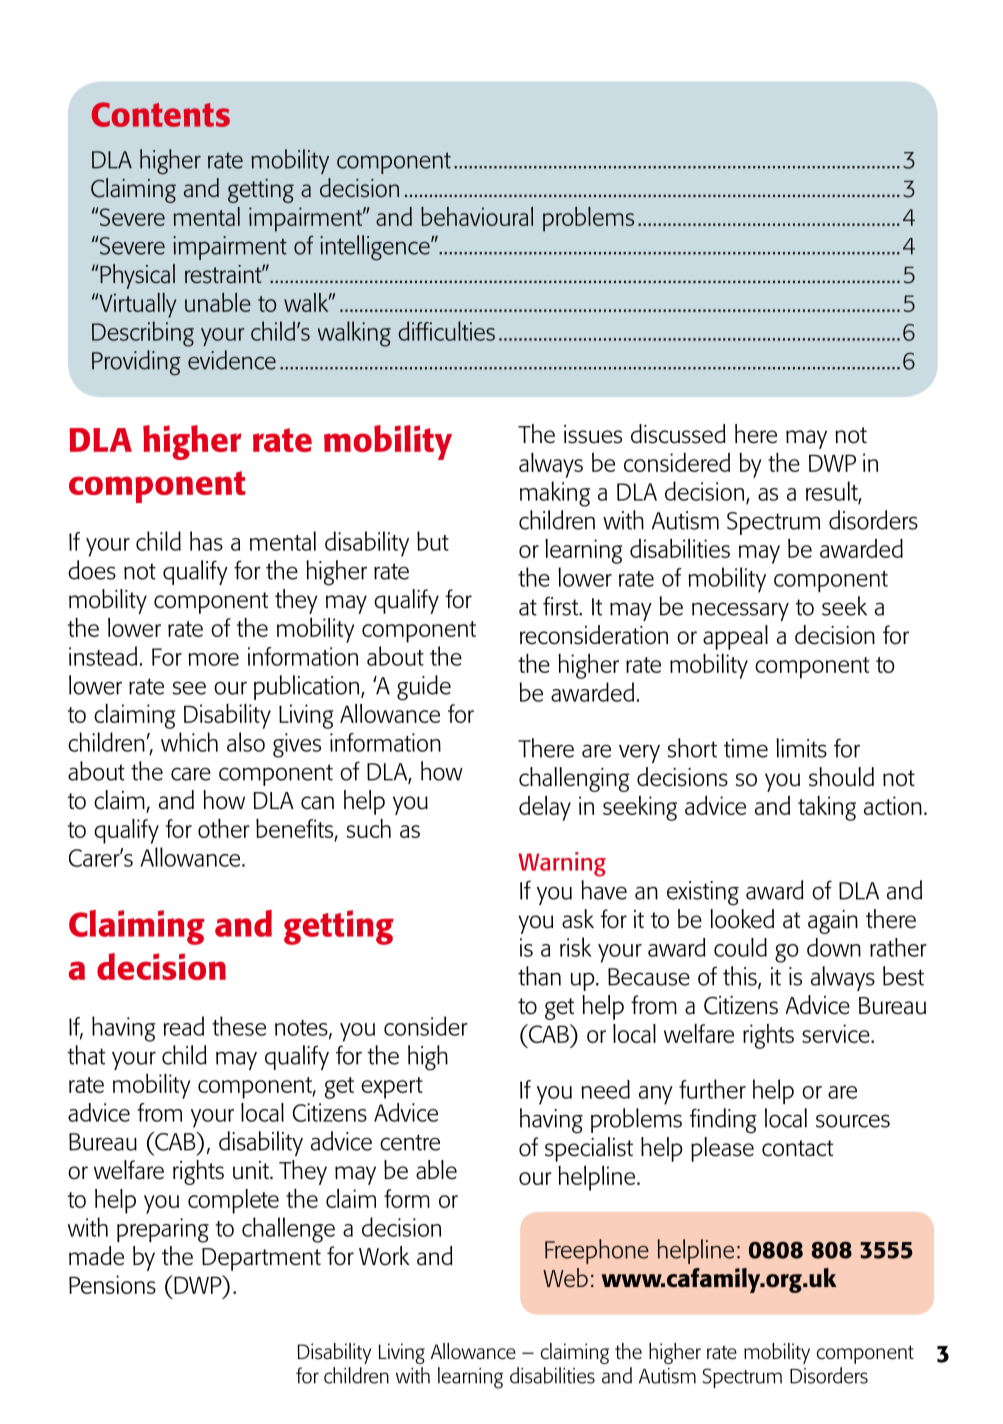 The width and height of the screenshot is (1003, 1424). What do you see at coordinates (678, 434) in the screenshot?
I see `discussed` at bounding box center [678, 434].
